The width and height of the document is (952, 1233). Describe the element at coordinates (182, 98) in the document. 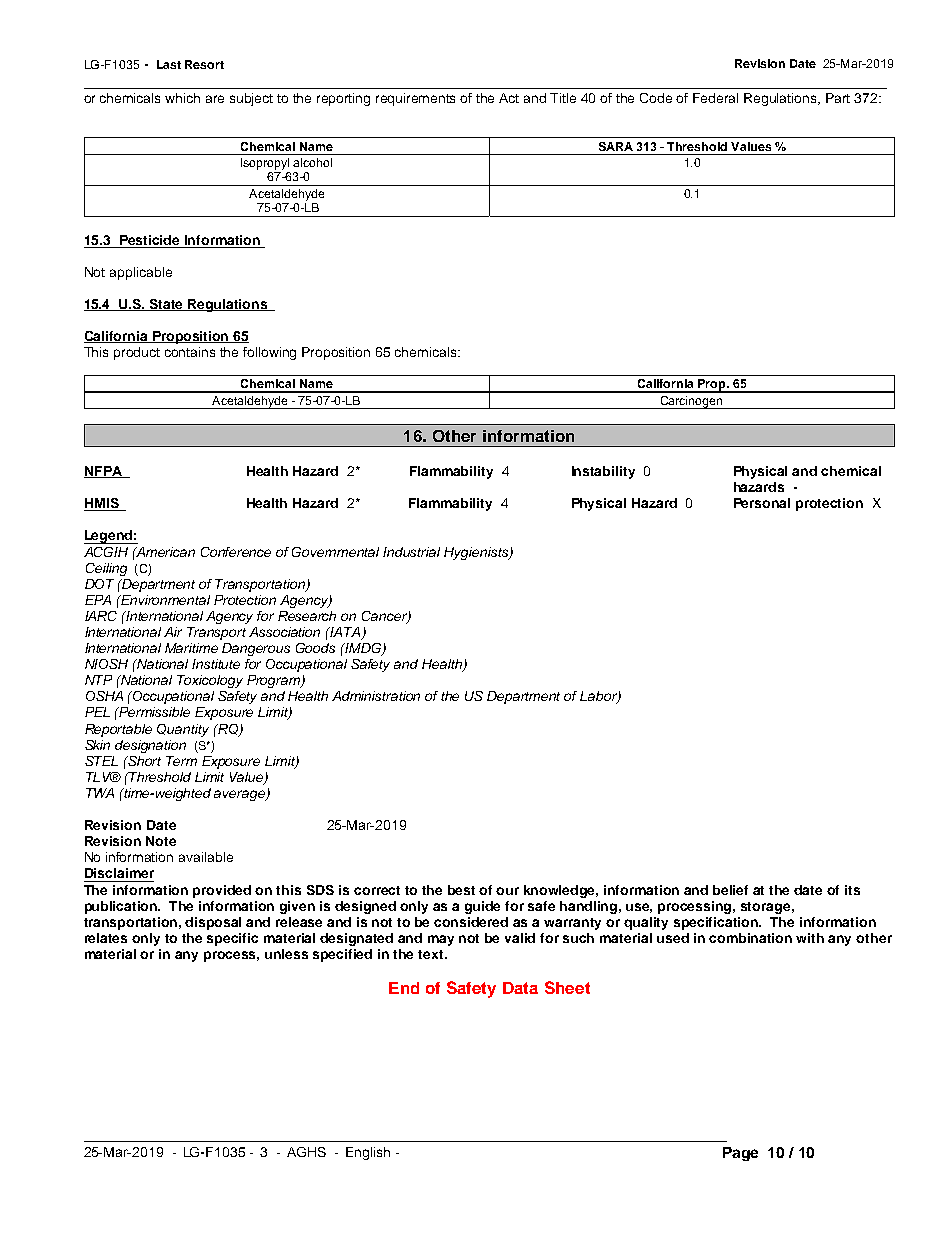

I see `which` at that location.
